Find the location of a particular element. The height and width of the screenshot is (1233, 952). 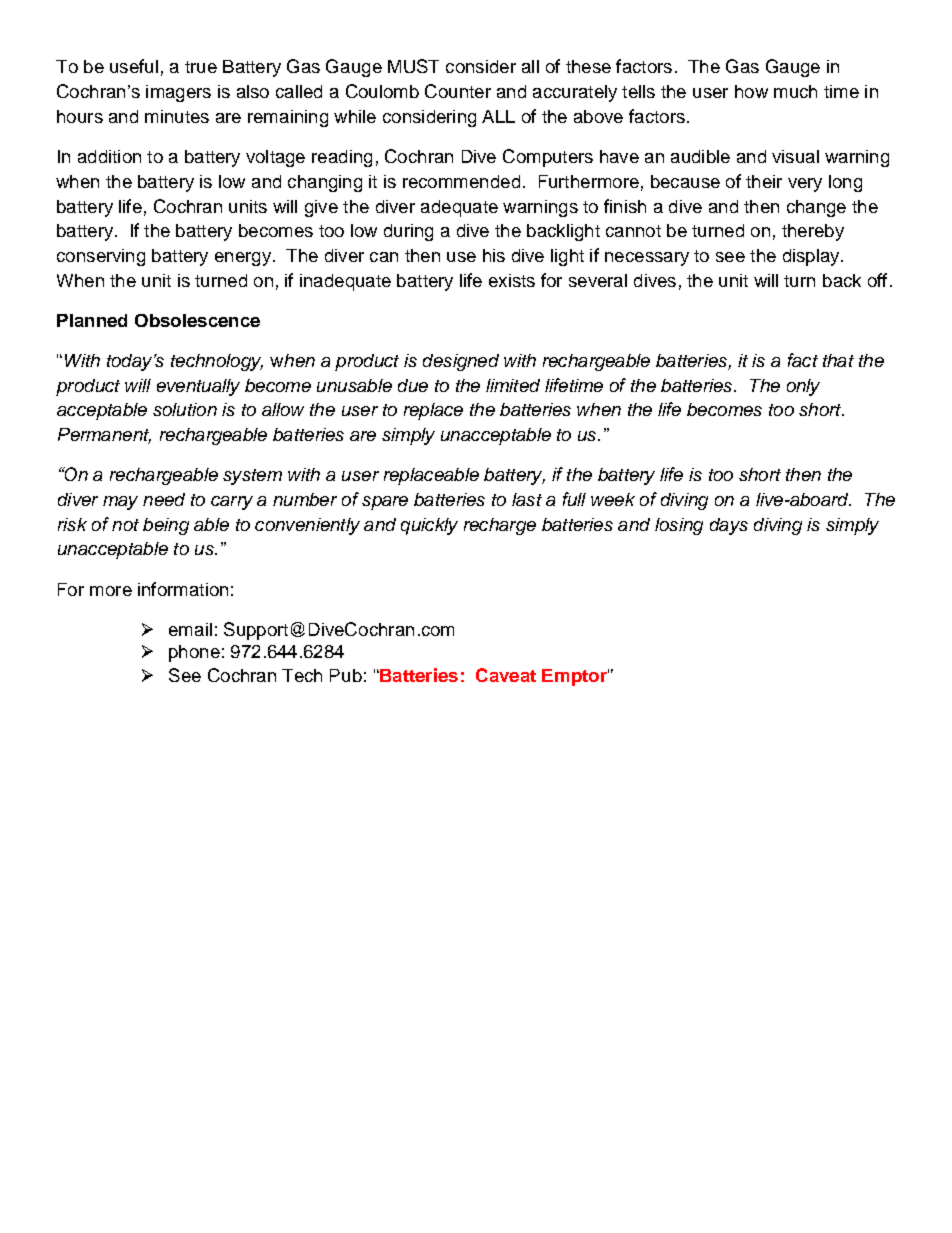

eventually is located at coordinates (198, 387).
